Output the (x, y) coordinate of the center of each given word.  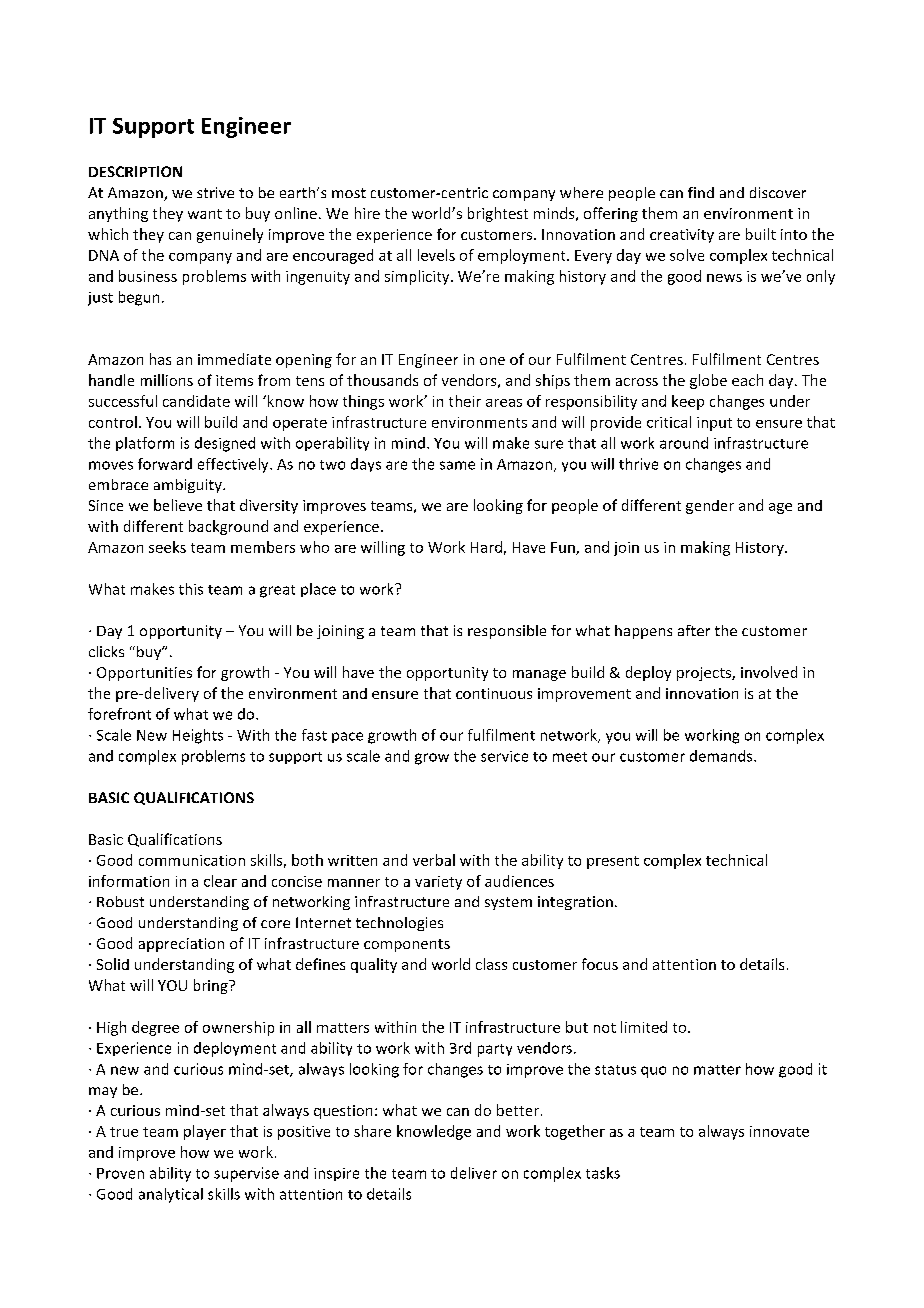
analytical (171, 1195)
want (205, 214)
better (518, 1110)
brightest (498, 214)
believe (178, 505)
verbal (434, 860)
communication (192, 860)
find (701, 192)
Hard (486, 547)
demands (722, 756)
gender (710, 507)
